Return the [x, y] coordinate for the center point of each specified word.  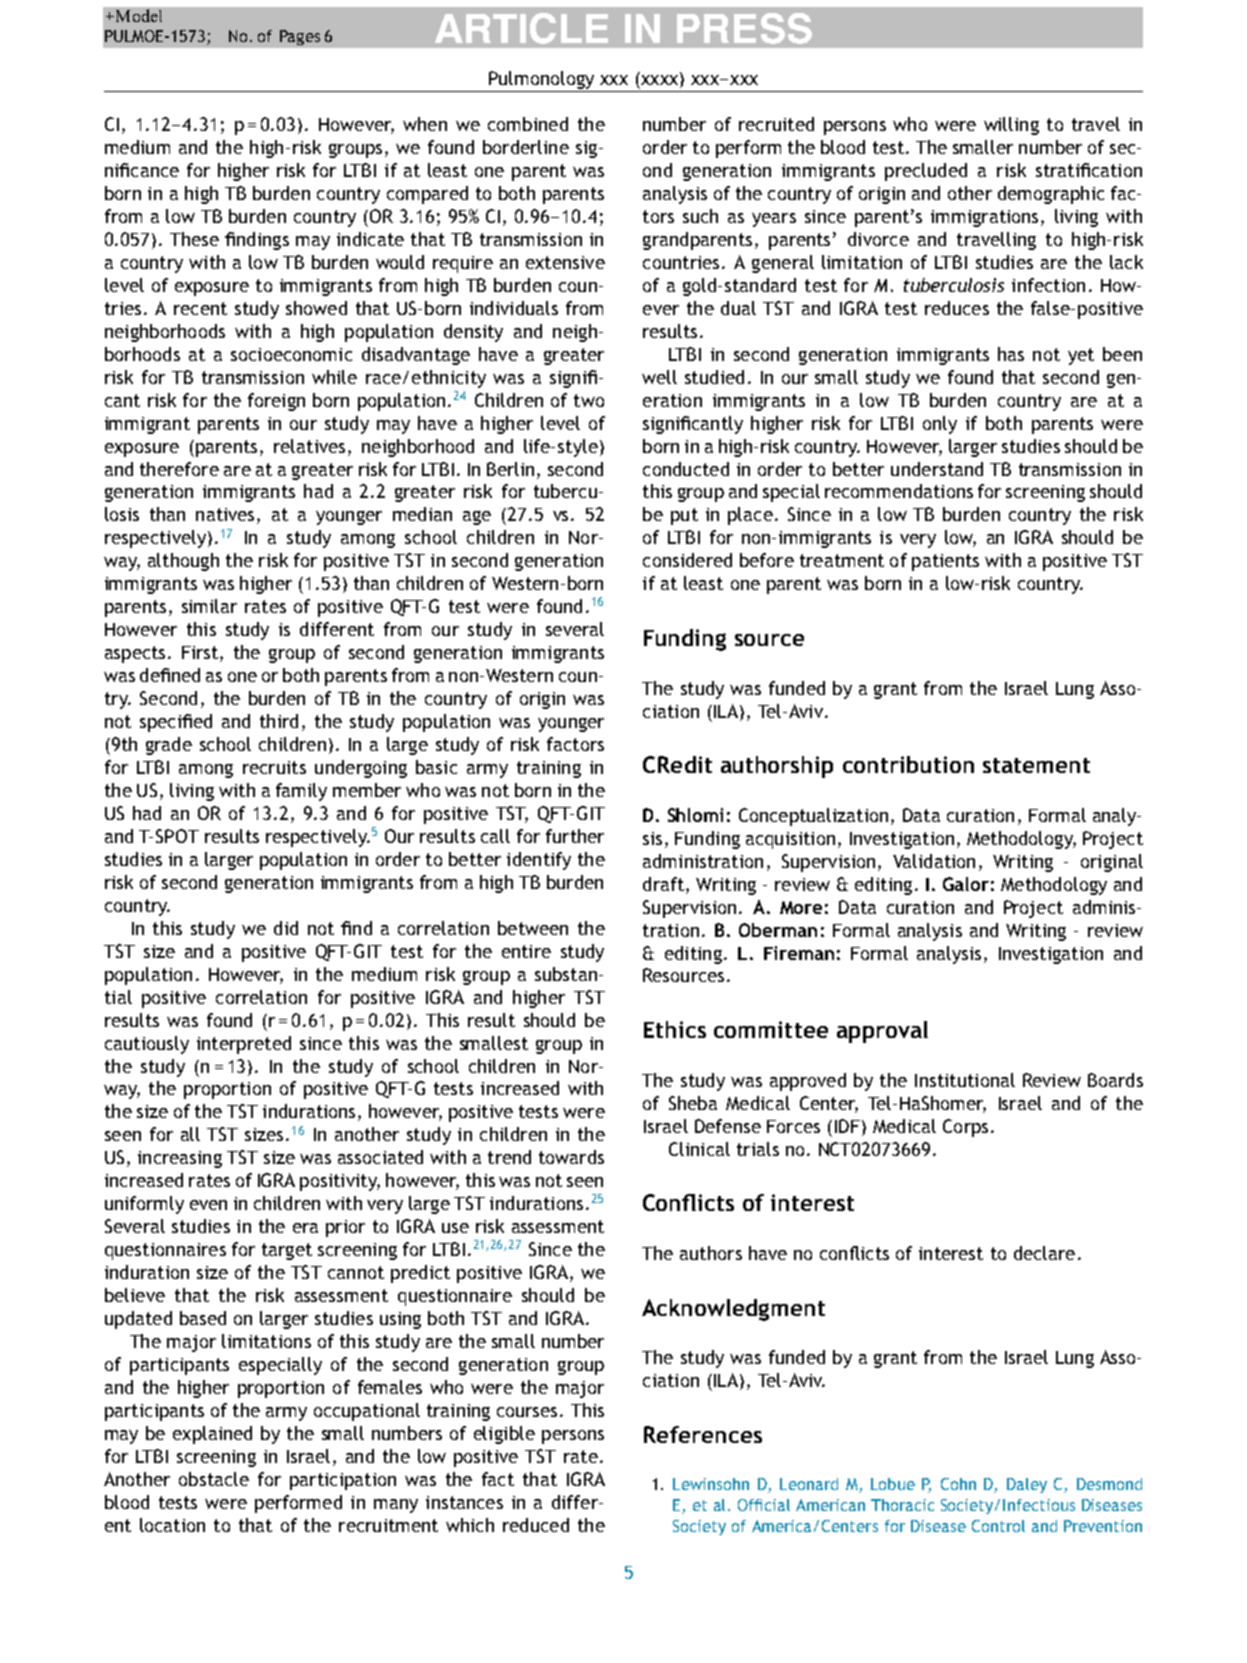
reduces [957, 308]
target [287, 1251]
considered [687, 560]
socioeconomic [291, 354]
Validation [934, 861]
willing [1011, 126]
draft [663, 884]
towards [571, 1157]
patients [945, 562]
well [659, 377]
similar [209, 606]
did [286, 928]
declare [1044, 1253]
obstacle [214, 1479]
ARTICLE [521, 28]
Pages [300, 37]
